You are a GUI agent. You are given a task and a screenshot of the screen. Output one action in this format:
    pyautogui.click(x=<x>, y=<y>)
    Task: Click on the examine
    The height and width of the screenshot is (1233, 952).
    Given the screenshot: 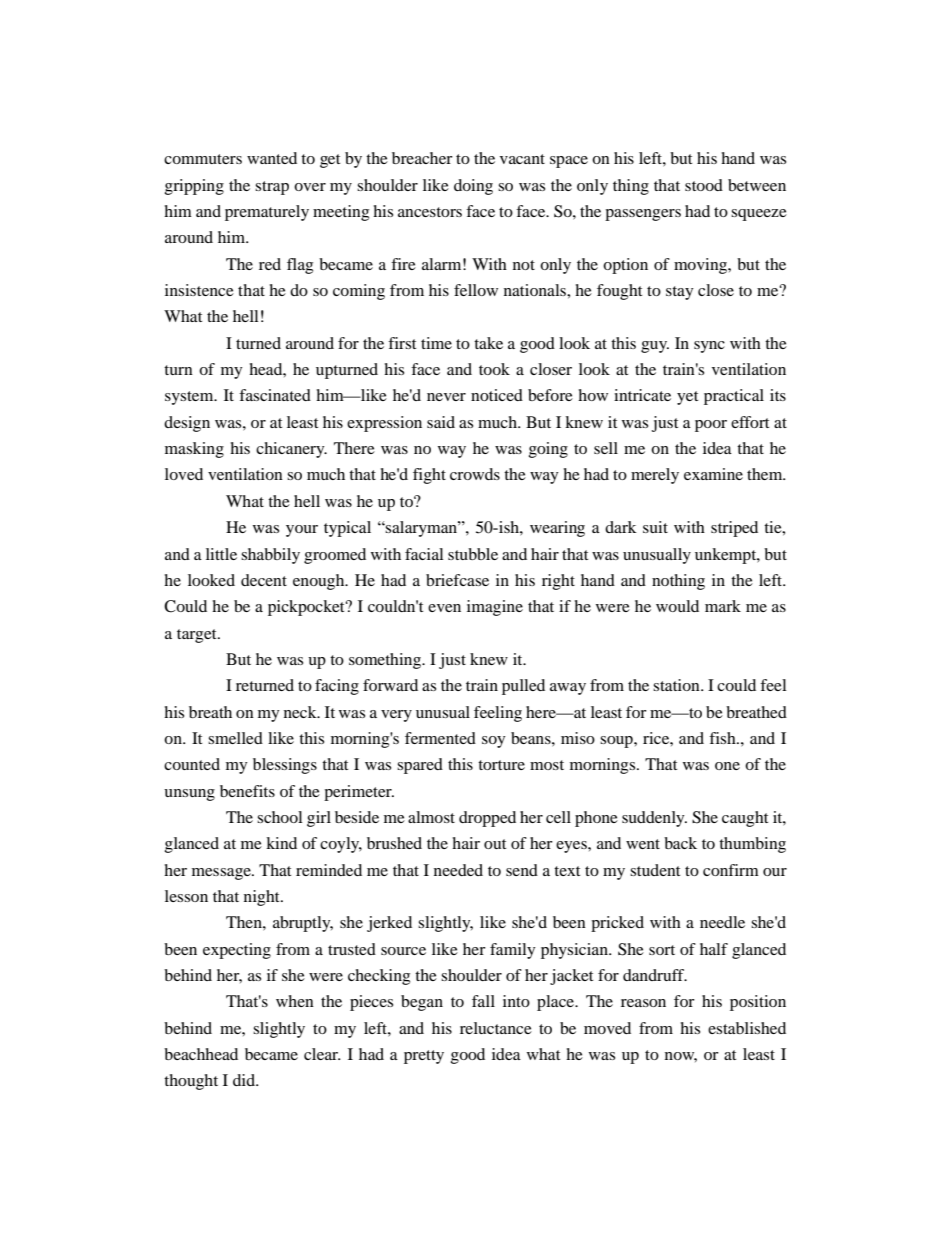 What is the action you would take?
    pyautogui.click(x=713, y=474)
